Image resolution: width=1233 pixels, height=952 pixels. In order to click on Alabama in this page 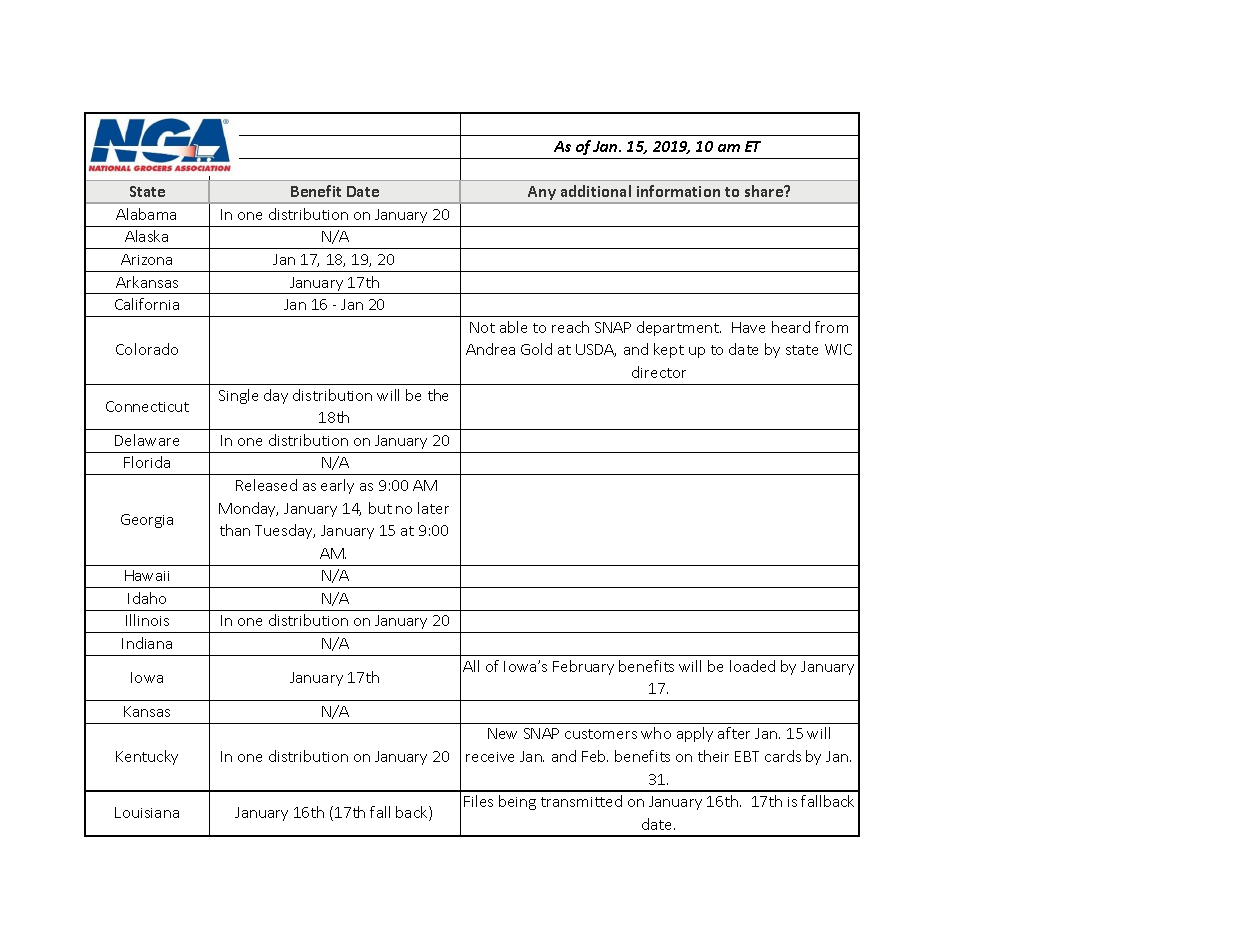, I will do `click(146, 214)`.
